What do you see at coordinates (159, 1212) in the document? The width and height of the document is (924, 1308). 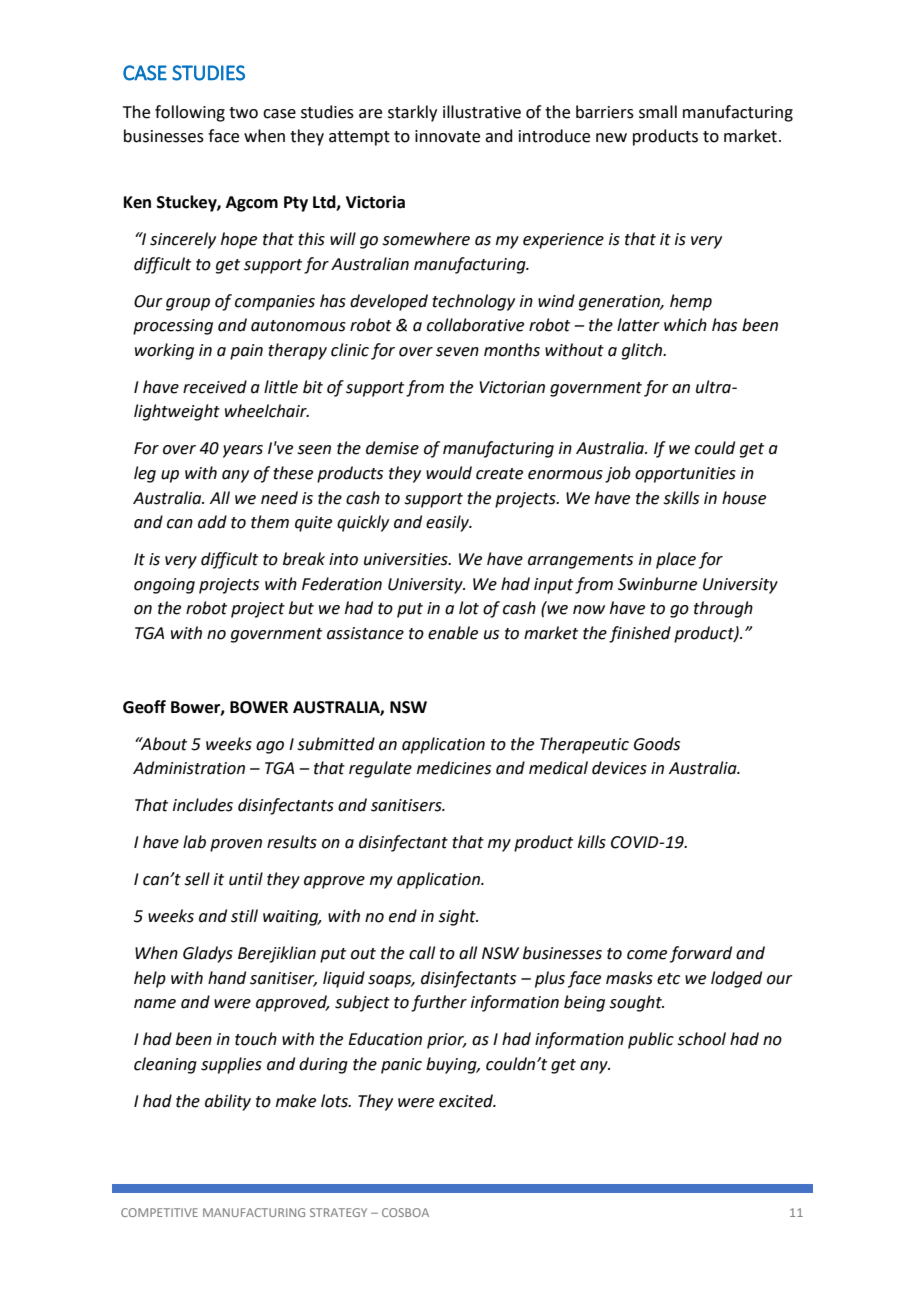 I see `COMPETITIVE` at bounding box center [159, 1212].
